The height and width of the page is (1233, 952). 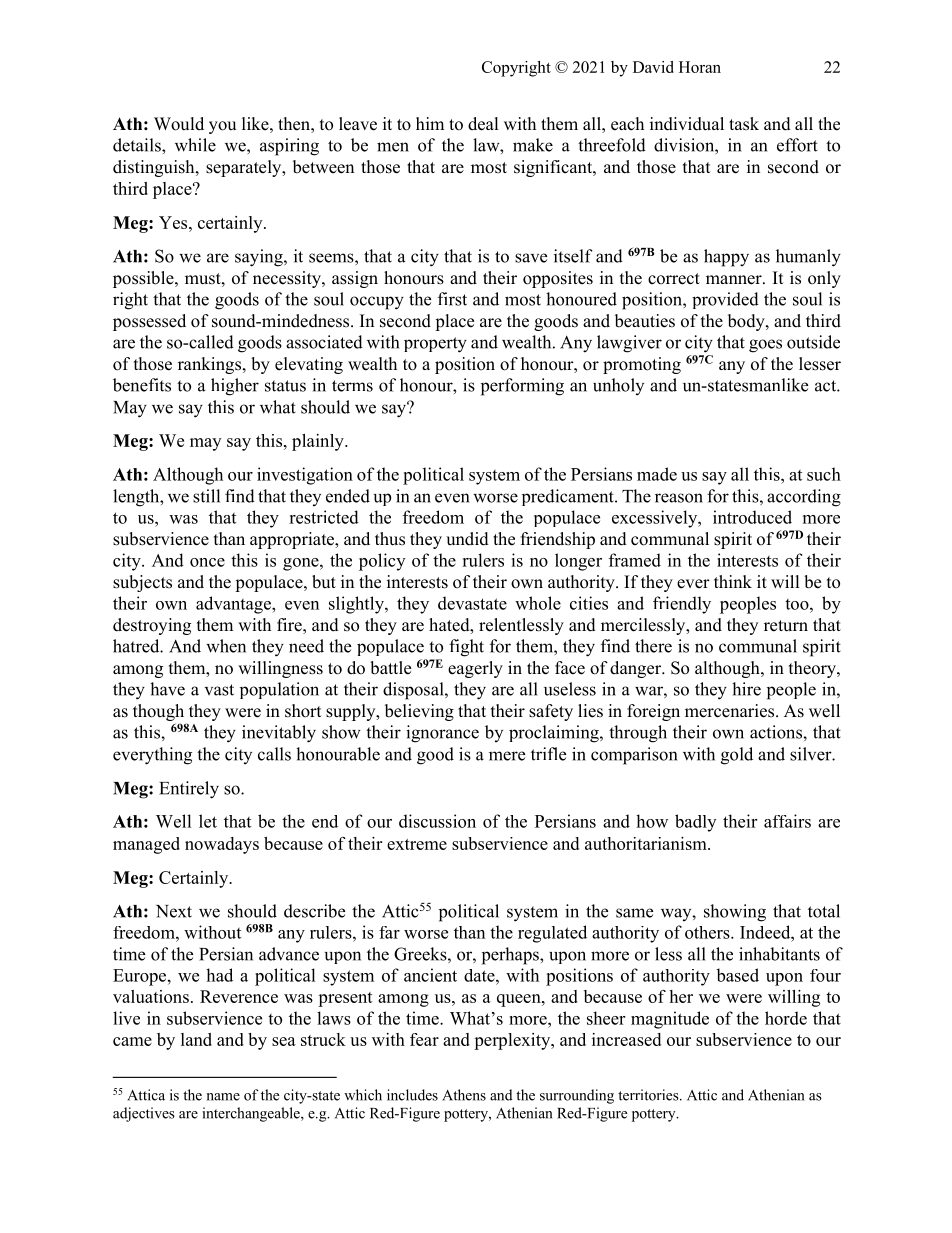 I want to click on name, so click(x=223, y=1097).
